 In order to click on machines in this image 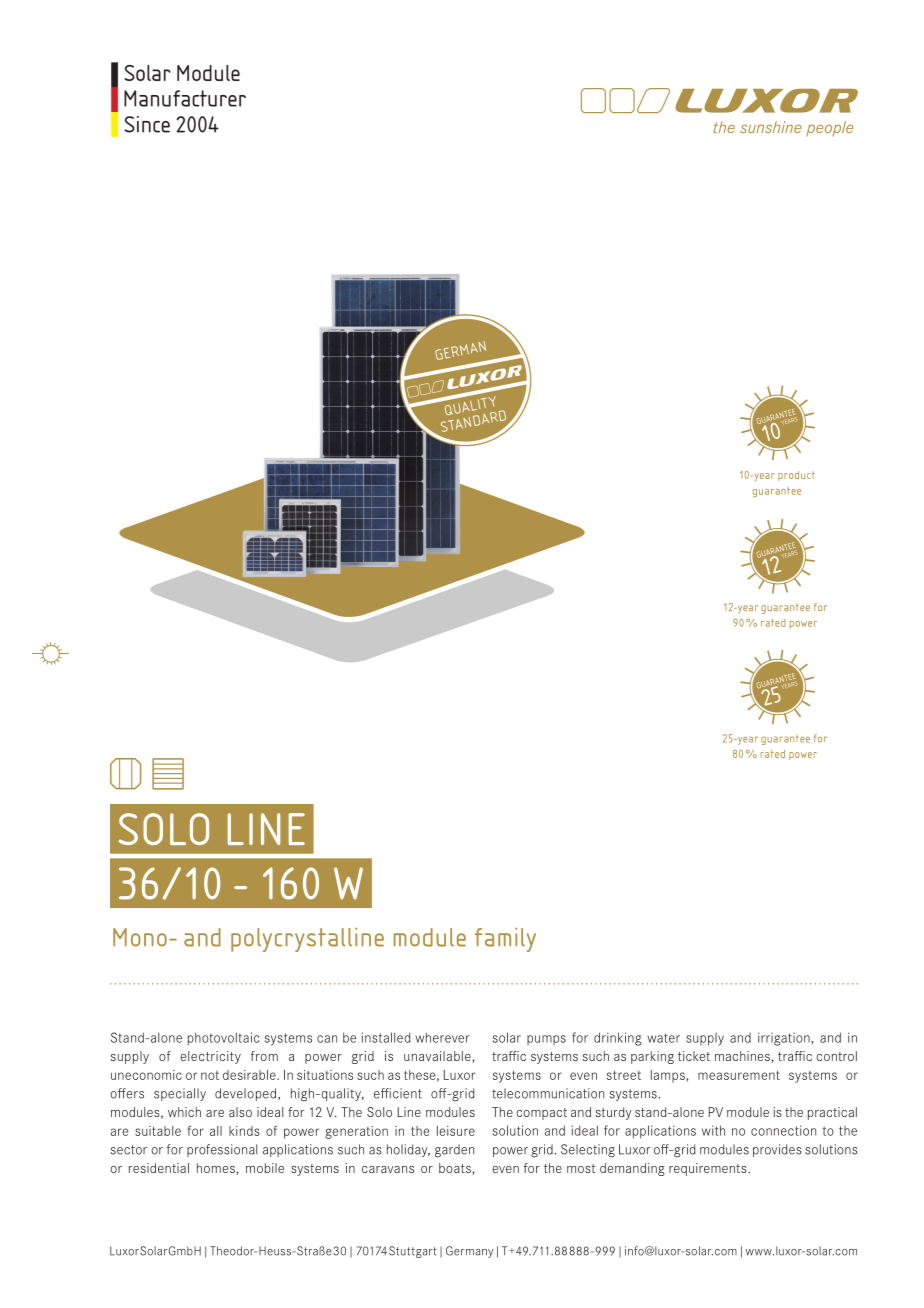, I will do `click(743, 1057)`.
